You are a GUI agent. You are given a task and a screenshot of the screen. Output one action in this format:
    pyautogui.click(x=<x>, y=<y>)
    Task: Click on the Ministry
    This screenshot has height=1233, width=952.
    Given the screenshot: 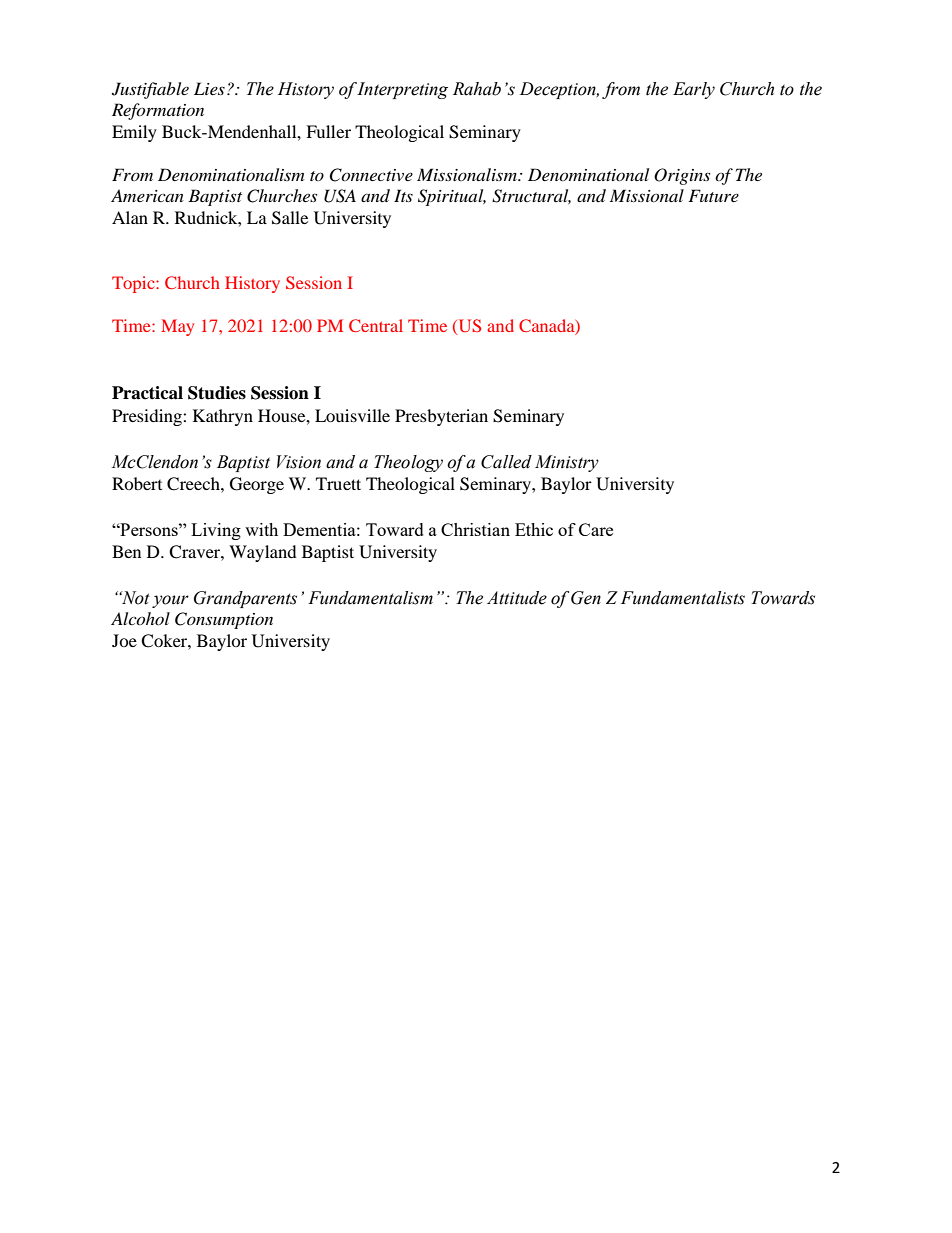 What is the action you would take?
    pyautogui.click(x=567, y=463)
